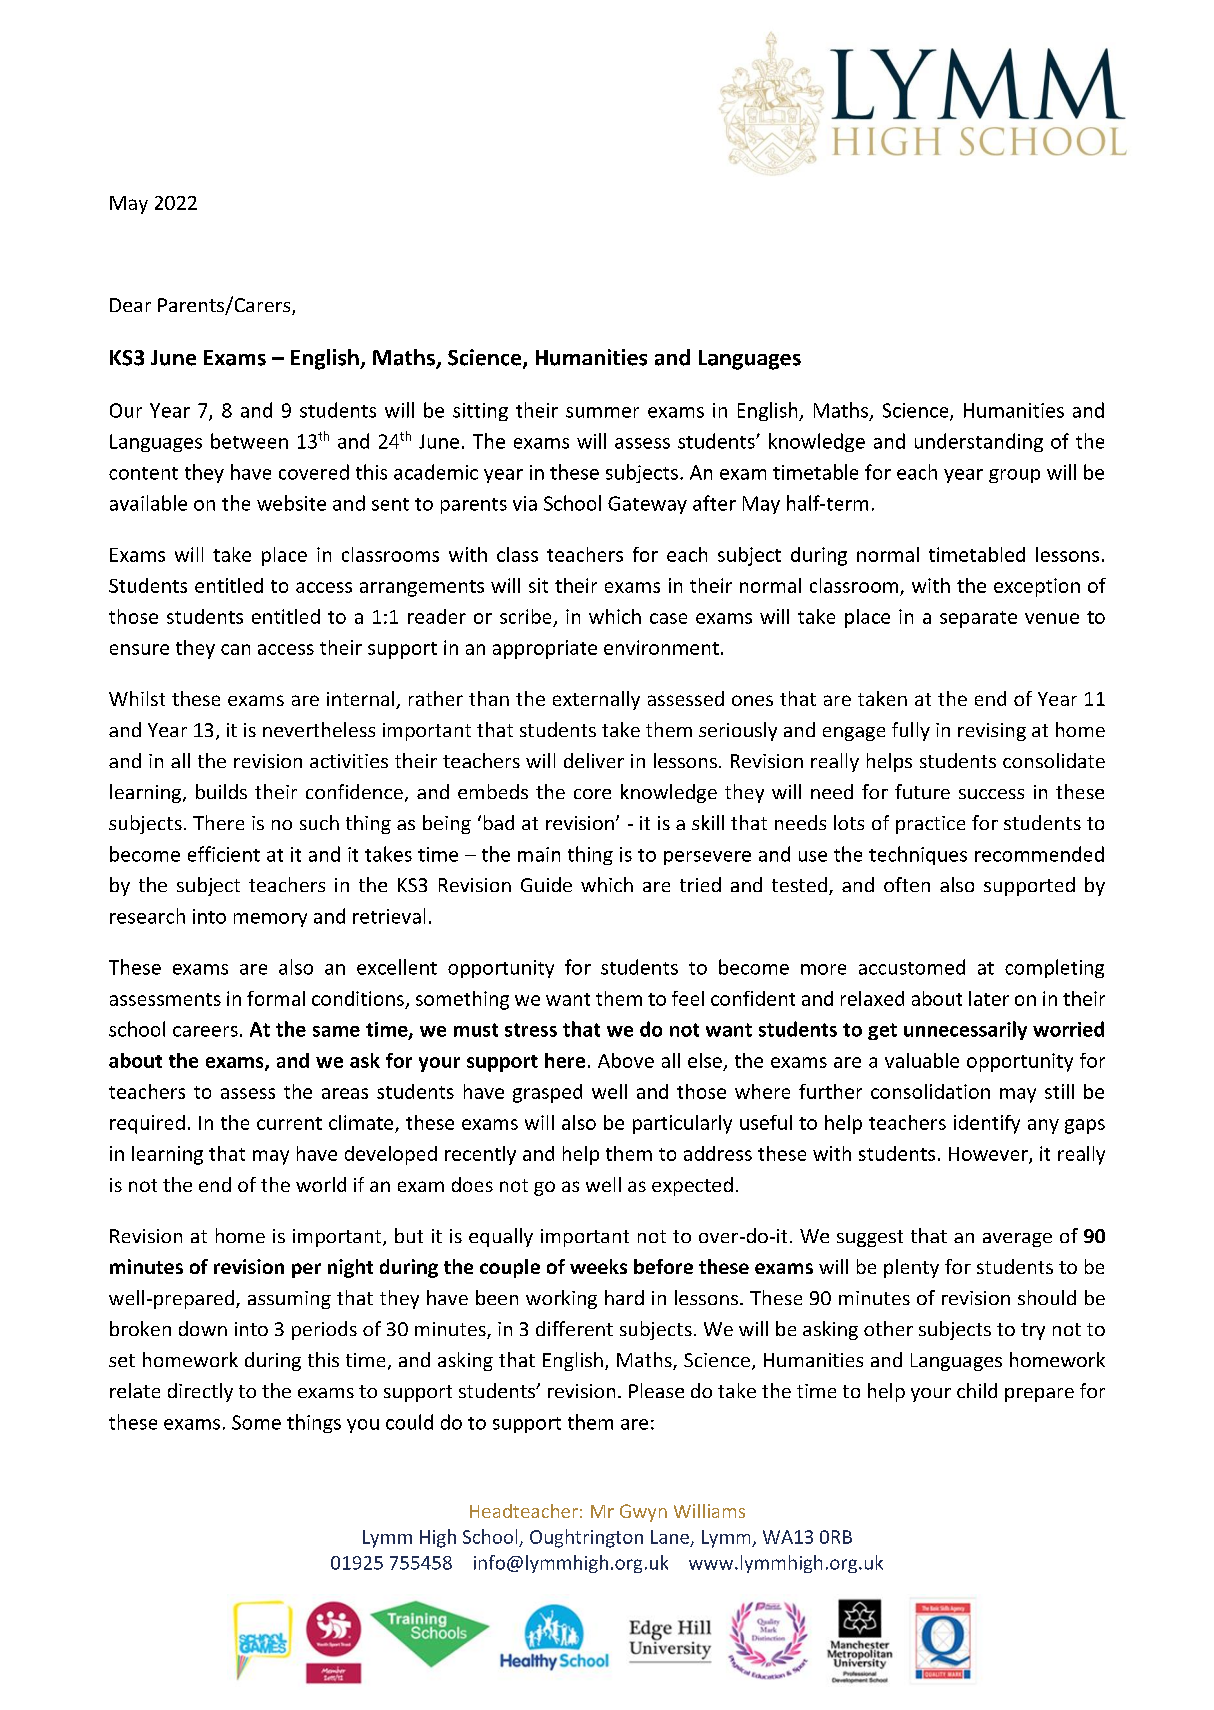 The width and height of the screenshot is (1214, 1710). Describe the element at coordinates (992, 732) in the screenshot. I see `revising` at that location.
